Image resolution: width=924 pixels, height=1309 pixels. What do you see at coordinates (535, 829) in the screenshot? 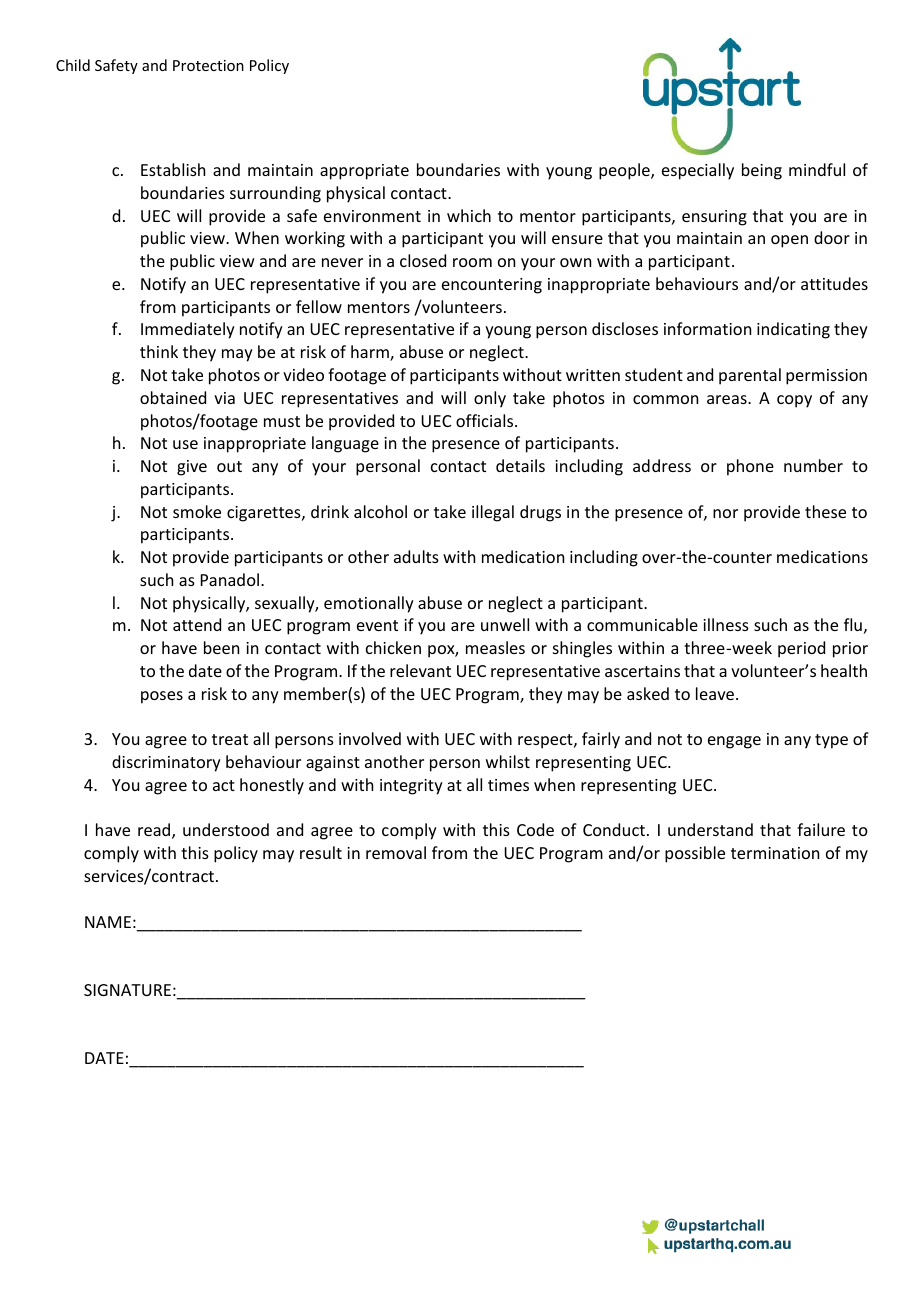
I see `Code` at bounding box center [535, 829].
